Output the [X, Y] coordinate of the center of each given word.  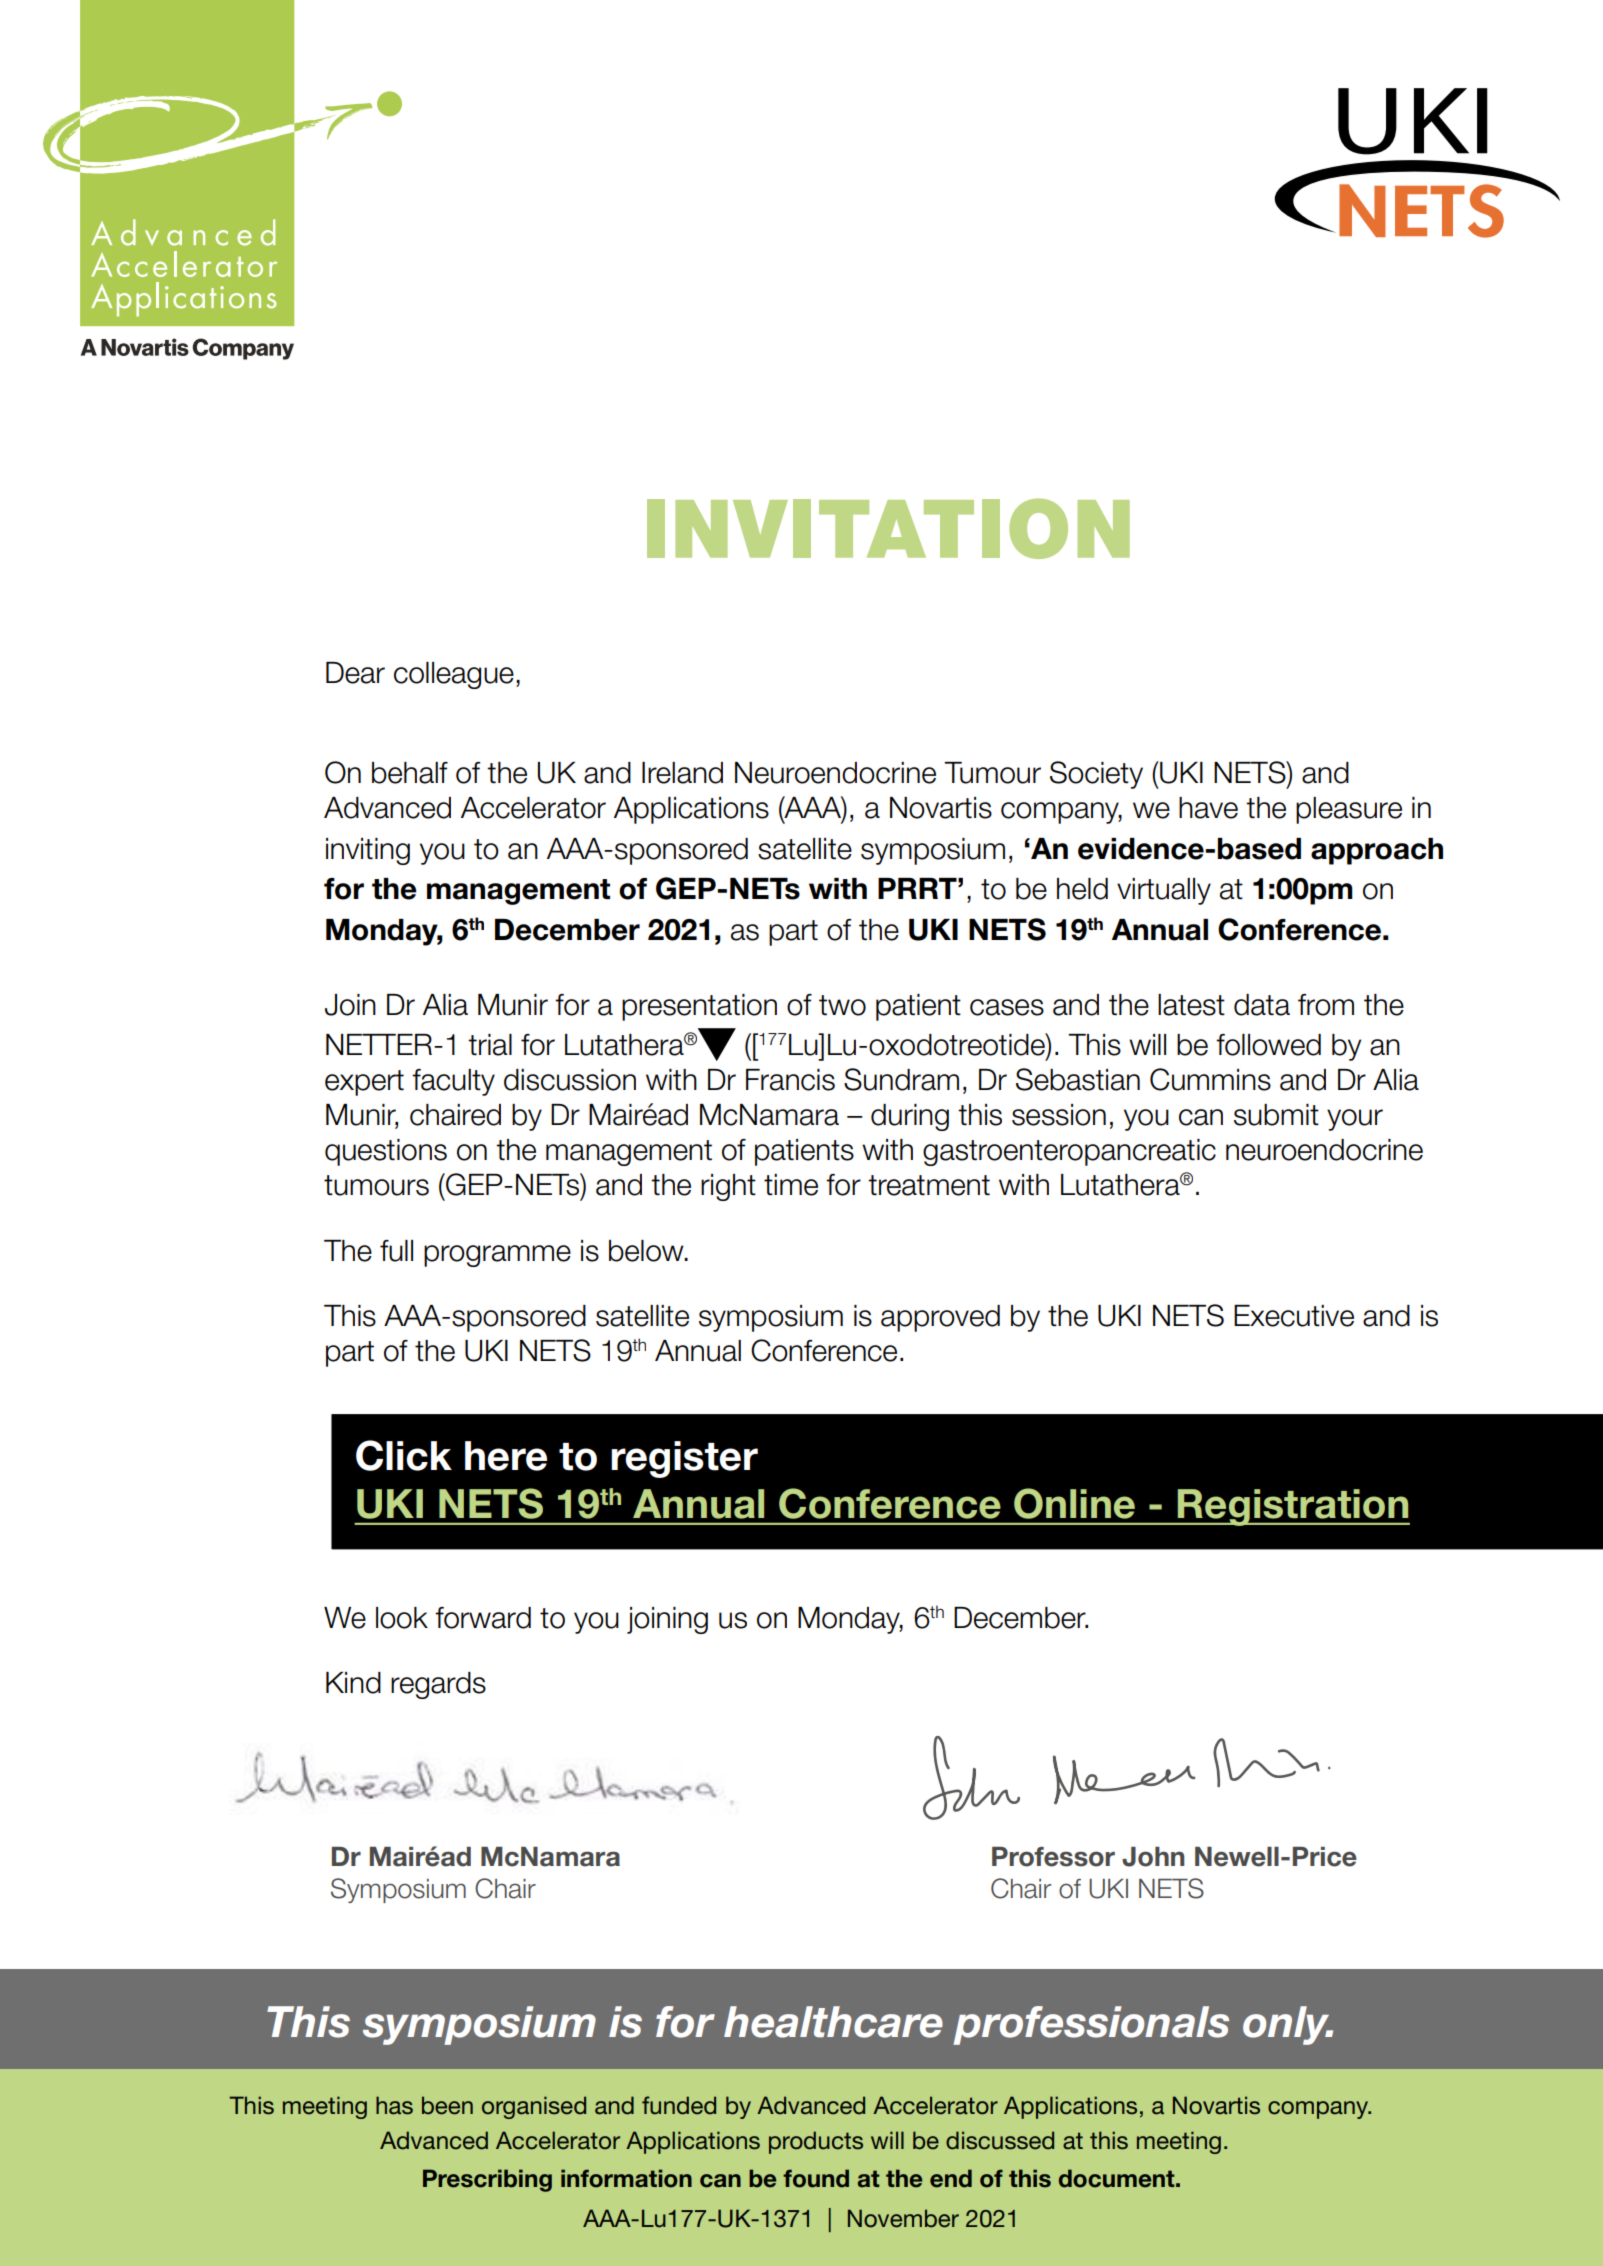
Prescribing [487, 2180]
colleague [454, 675]
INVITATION [888, 529]
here [506, 1456]
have [1208, 808]
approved [940, 1318]
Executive [1294, 1316]
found [816, 2178]
